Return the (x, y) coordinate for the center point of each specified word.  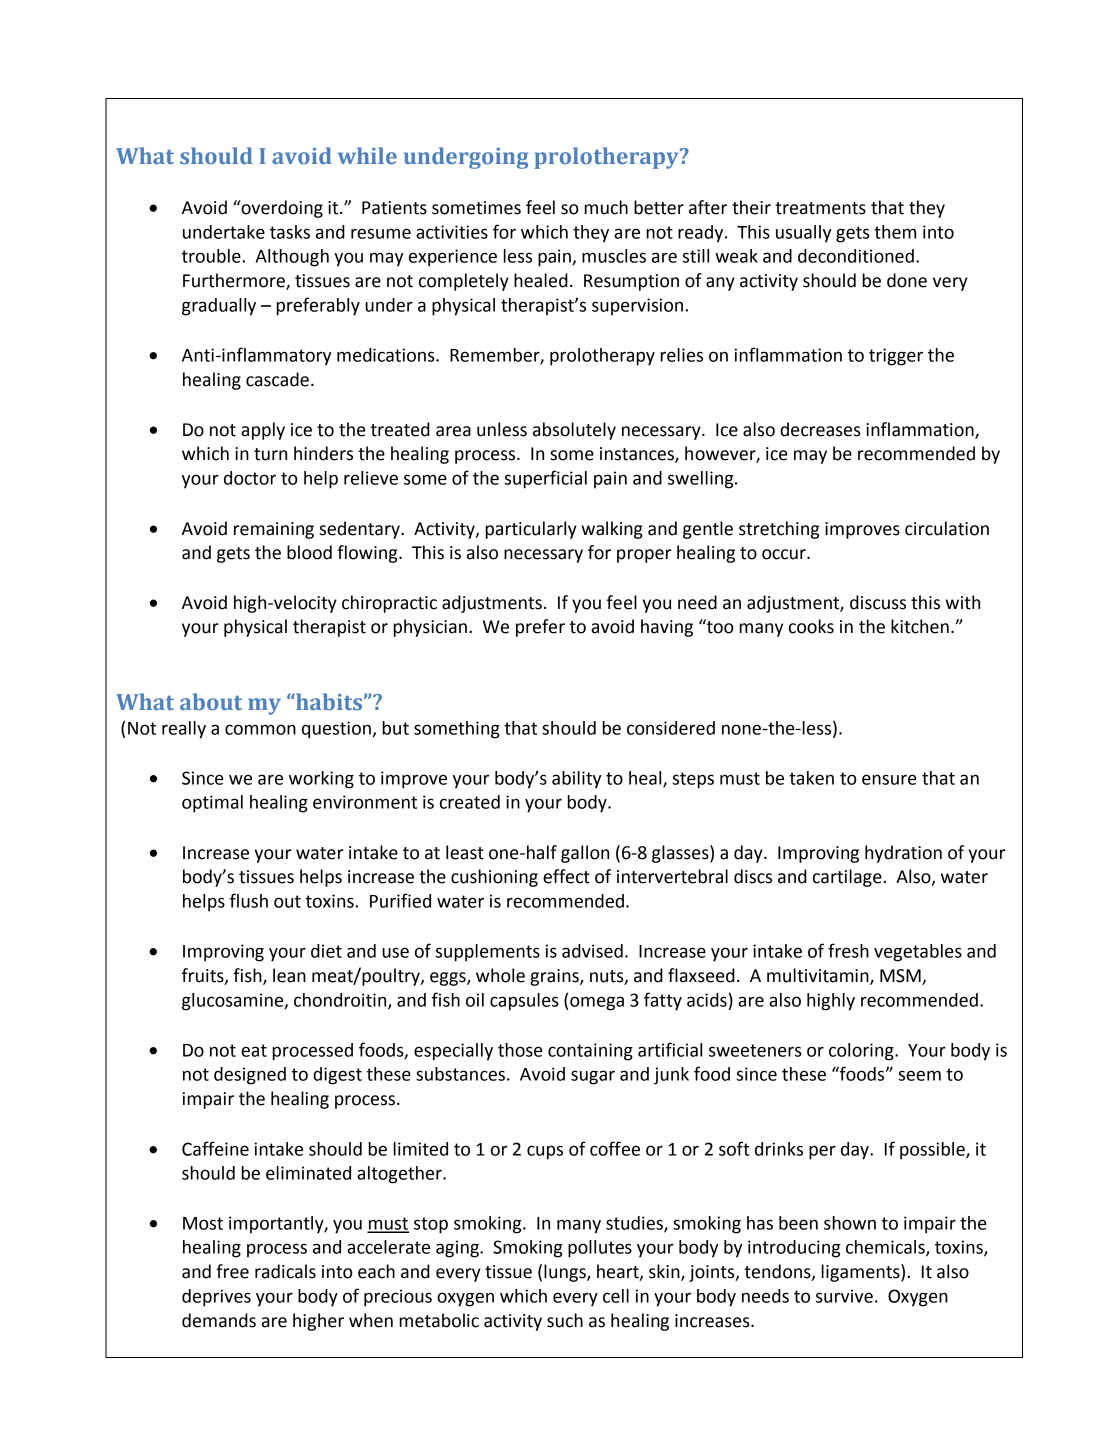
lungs (566, 1273)
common (260, 729)
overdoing (281, 209)
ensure (889, 779)
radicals (285, 1271)
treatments (820, 208)
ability (576, 780)
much (606, 207)
